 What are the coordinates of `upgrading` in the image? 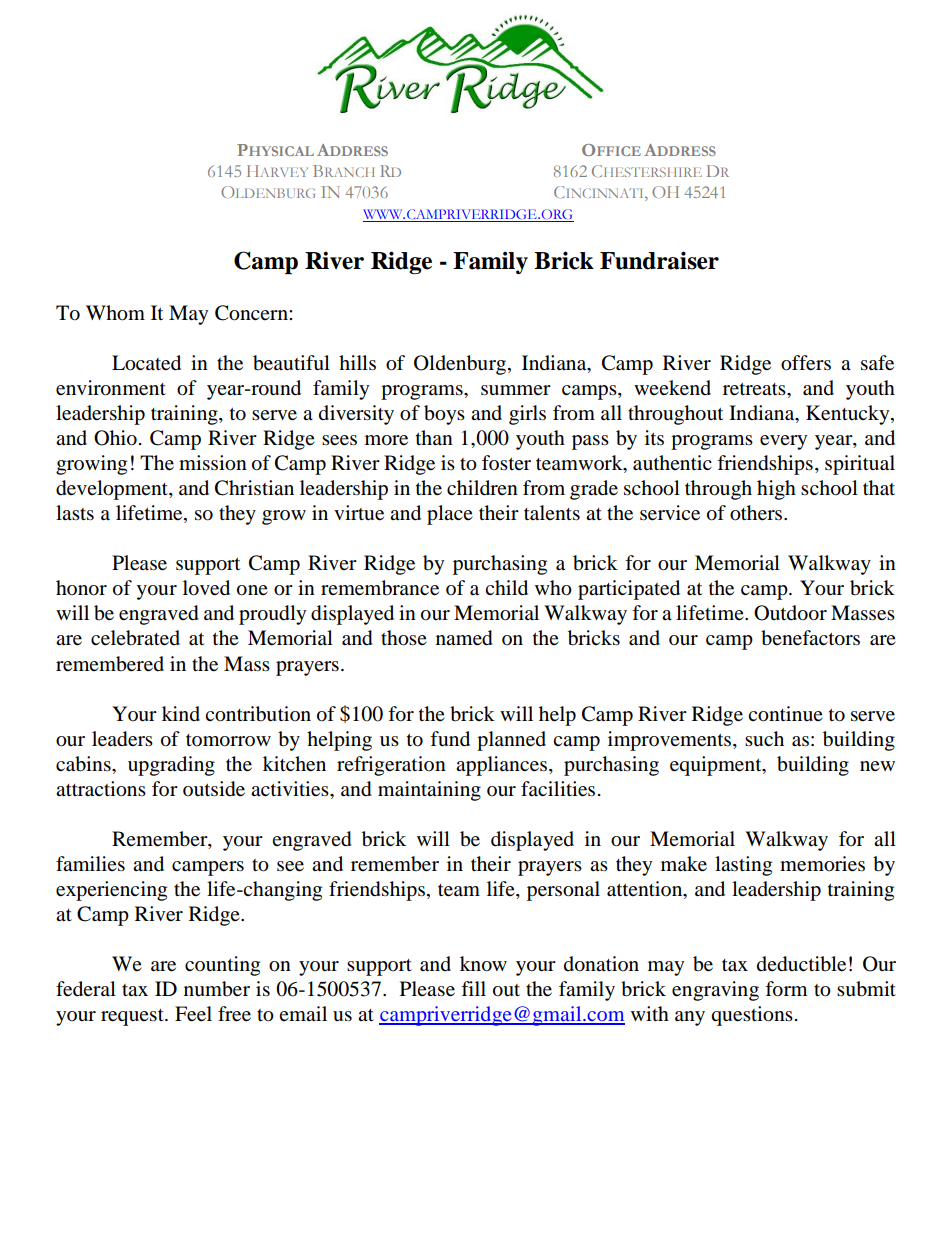 It's located at (171, 766).
